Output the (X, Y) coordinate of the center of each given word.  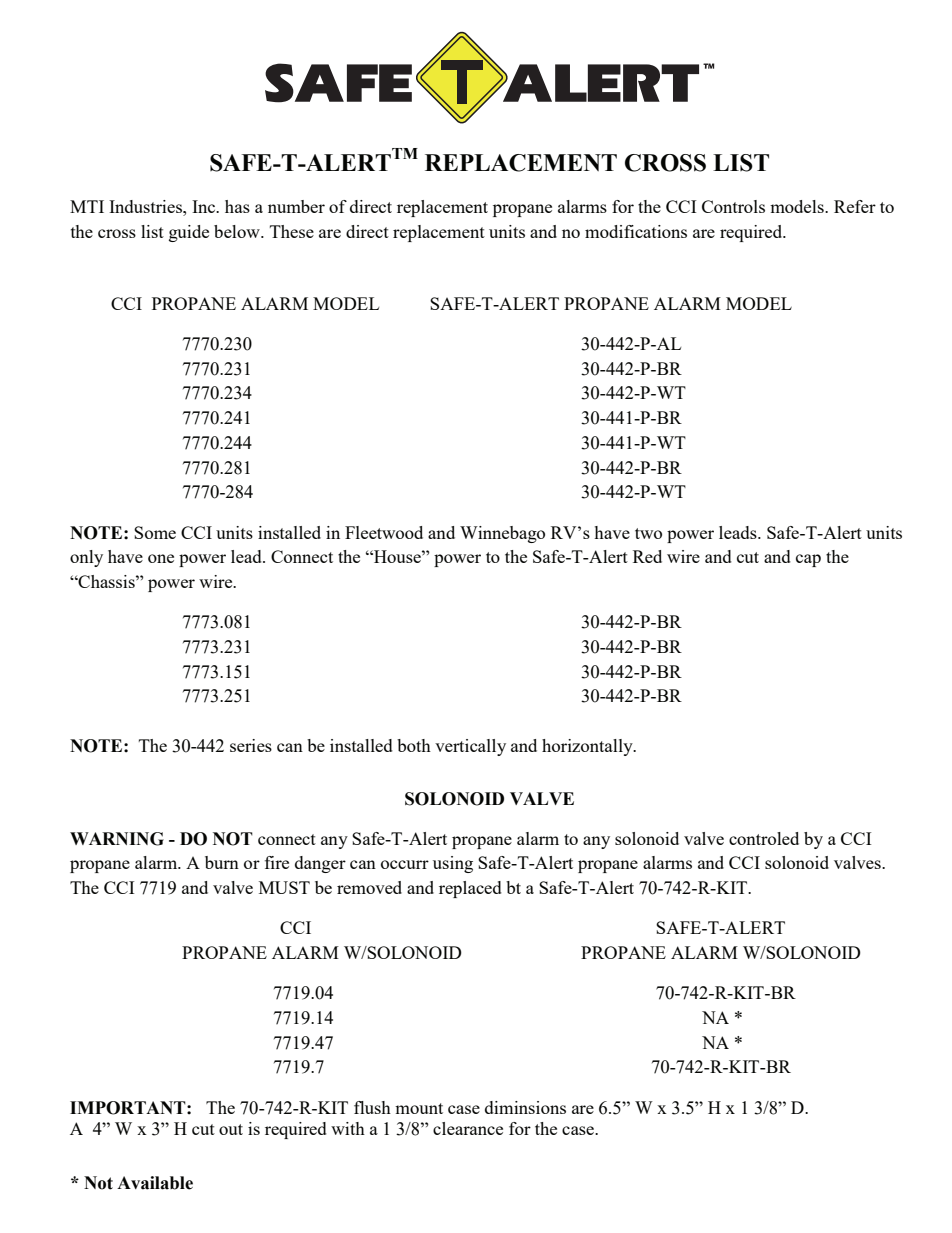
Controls (733, 206)
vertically (470, 747)
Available (155, 1183)
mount (419, 1108)
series (251, 745)
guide (189, 233)
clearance (468, 1128)
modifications (636, 231)
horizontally (588, 747)
